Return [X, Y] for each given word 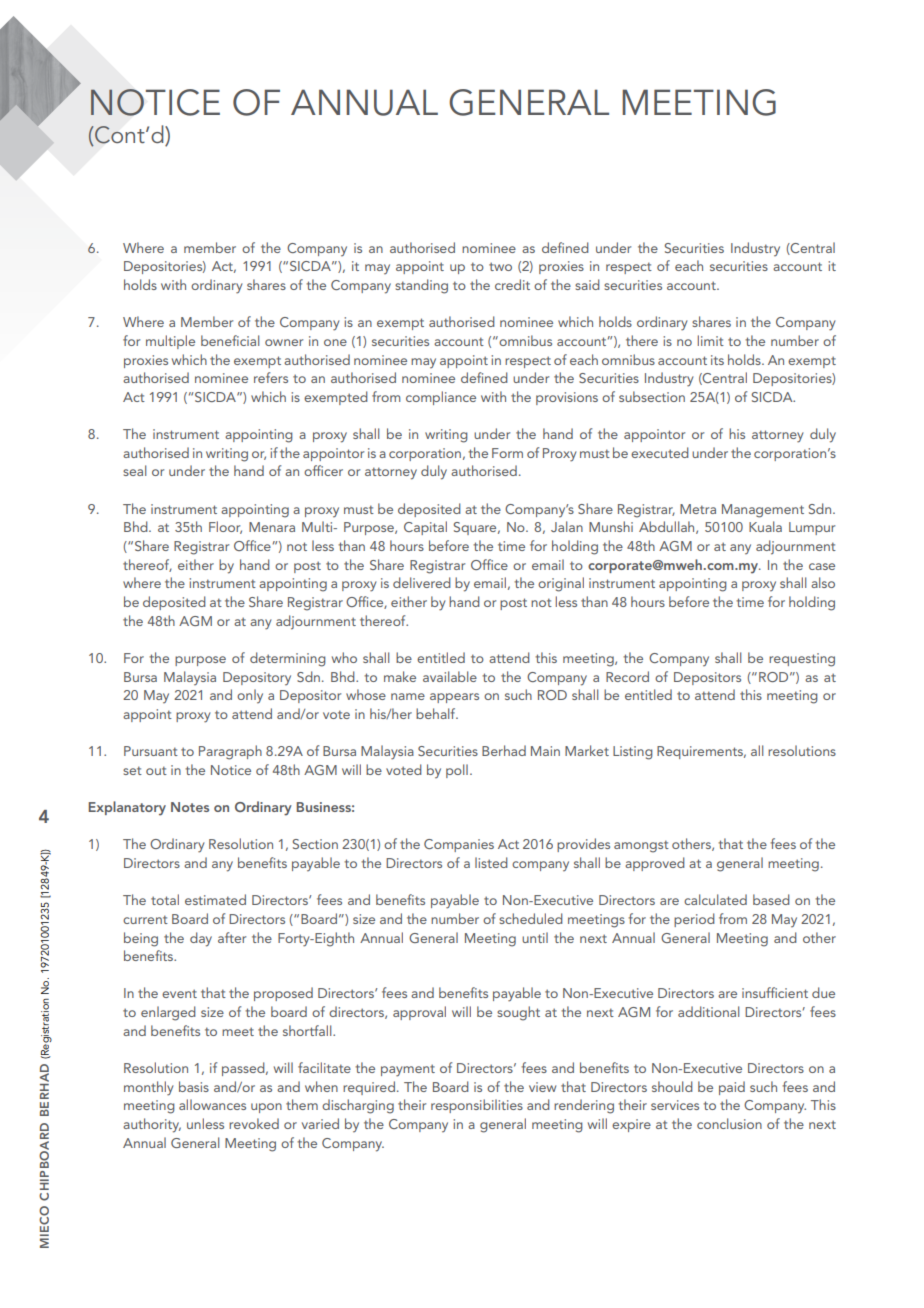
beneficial [230, 340]
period [694, 920]
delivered [422, 582]
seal [135, 470]
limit [711, 340]
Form [507, 453]
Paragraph [230, 752]
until [535, 937]
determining [288, 659]
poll [457, 771]
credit [512, 284]
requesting [802, 660]
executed [660, 452]
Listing [633, 753]
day [201, 939]
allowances [212, 1104]
